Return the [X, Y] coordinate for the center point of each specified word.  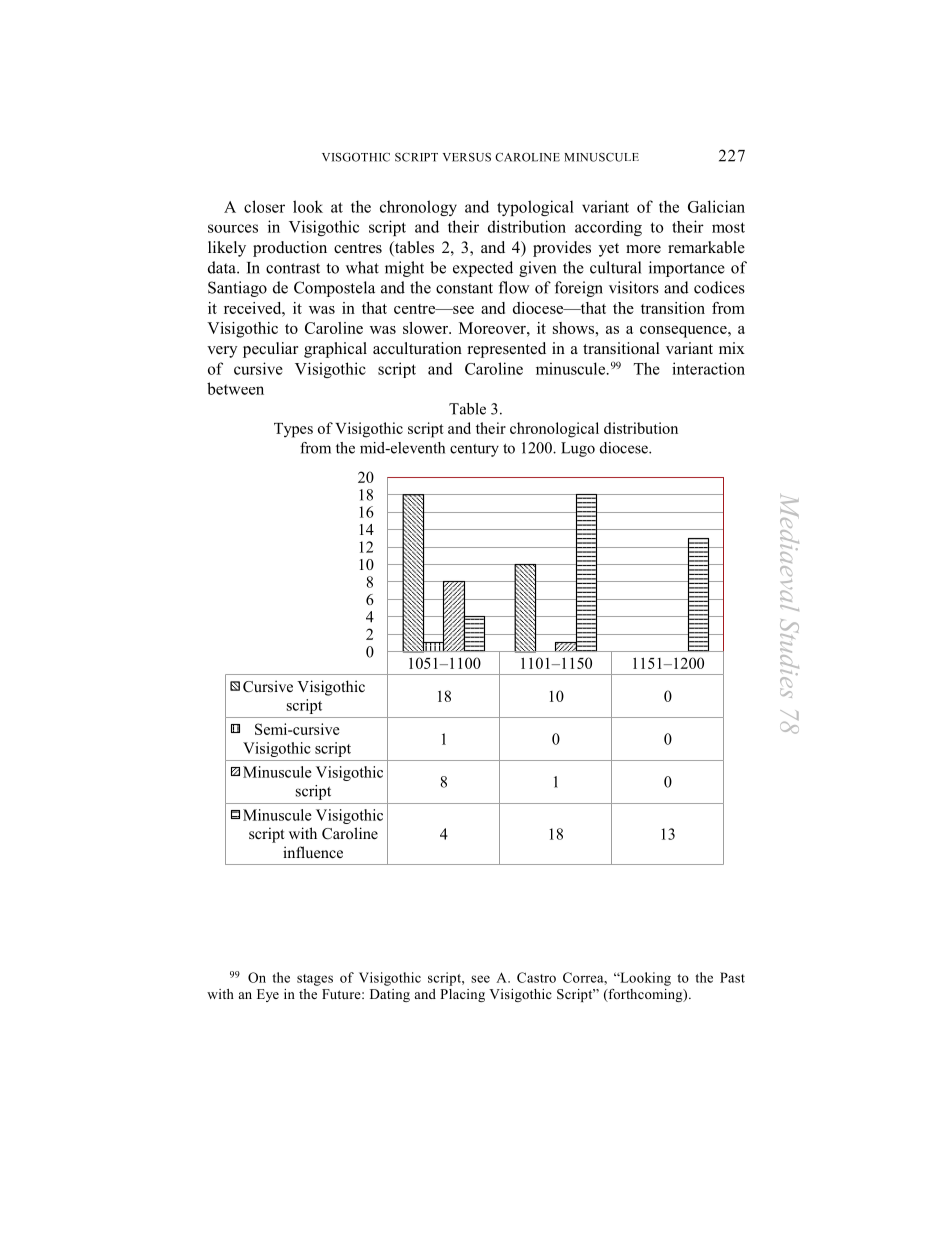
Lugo [578, 449]
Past [732, 977]
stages [315, 980]
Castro [536, 977]
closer [264, 206]
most [728, 227]
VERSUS [467, 157]
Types [293, 430]
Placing [462, 995]
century [474, 450]
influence [313, 852]
